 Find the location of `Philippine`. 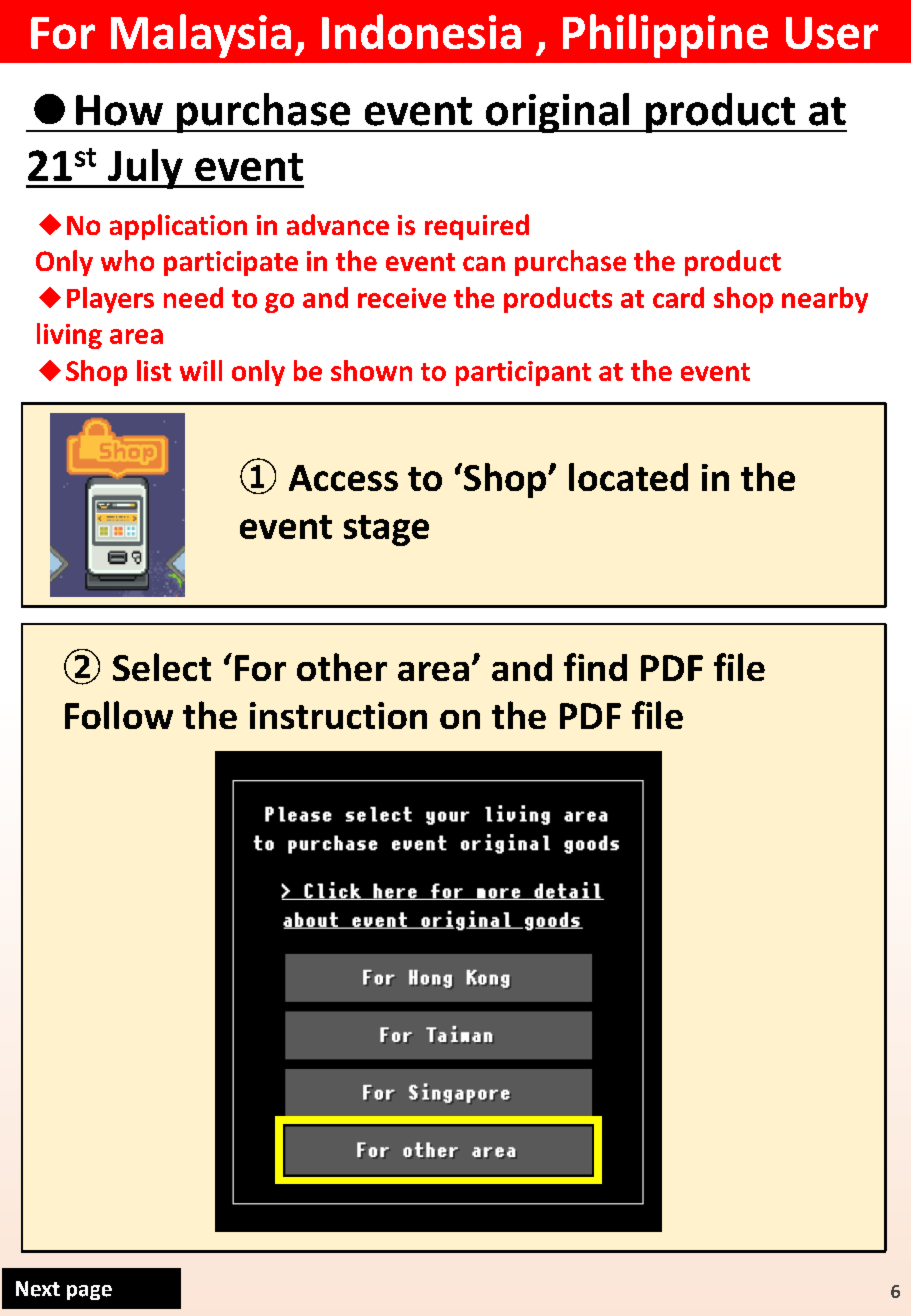

Philippine is located at coordinates (665, 36).
